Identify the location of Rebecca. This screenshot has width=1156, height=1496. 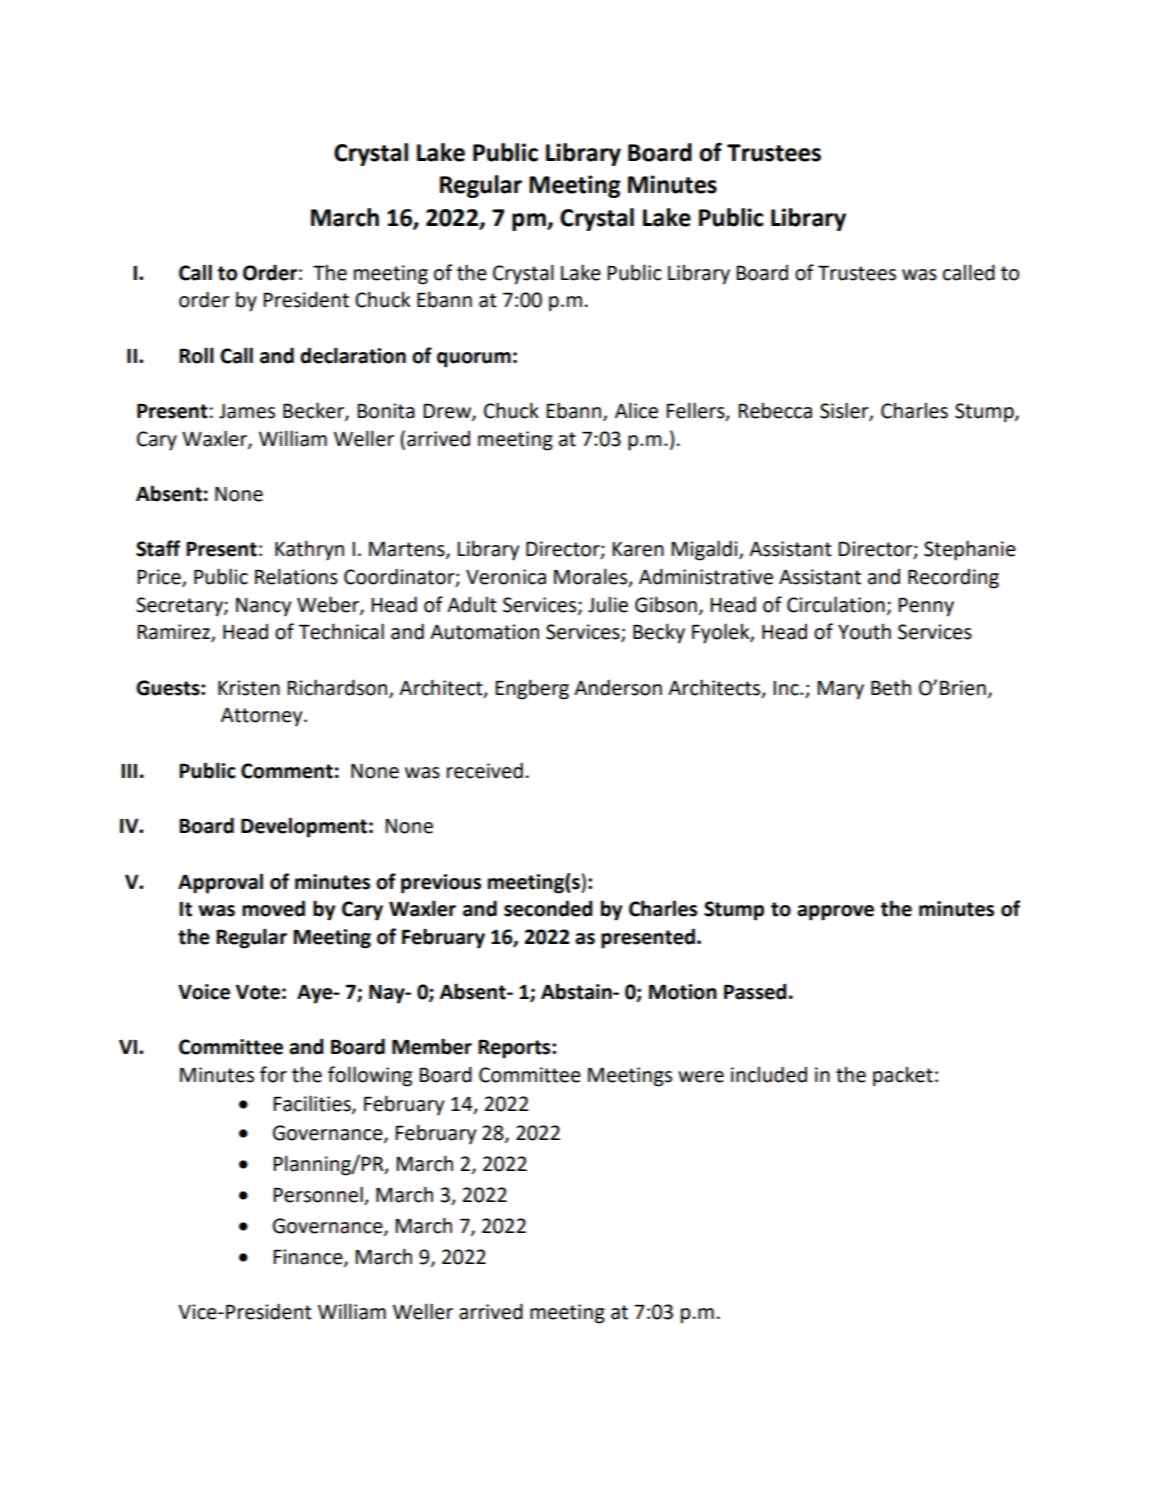
(775, 411).
